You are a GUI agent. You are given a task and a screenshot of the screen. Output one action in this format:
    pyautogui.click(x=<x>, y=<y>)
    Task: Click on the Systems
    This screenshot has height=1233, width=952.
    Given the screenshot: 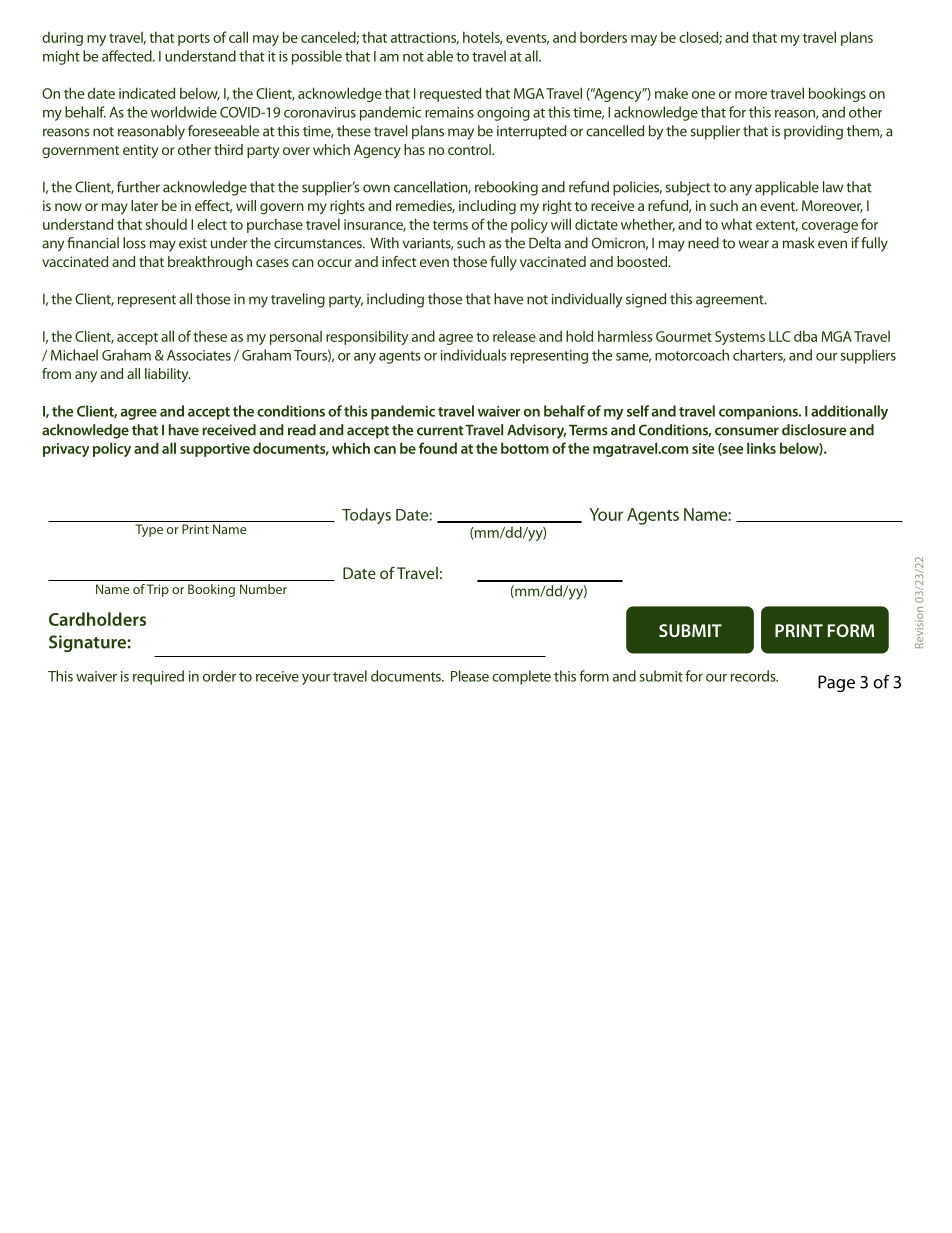 What is the action you would take?
    pyautogui.click(x=740, y=338)
